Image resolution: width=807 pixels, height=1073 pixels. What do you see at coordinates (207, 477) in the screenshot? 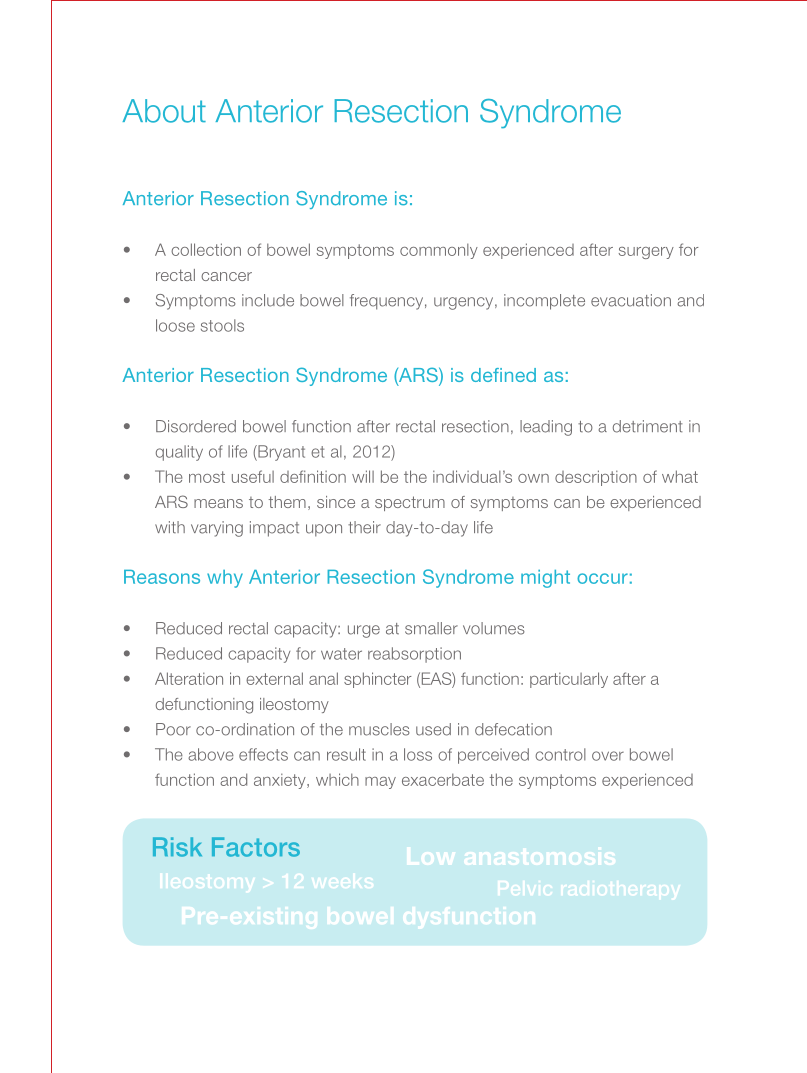
I see `most` at bounding box center [207, 477].
